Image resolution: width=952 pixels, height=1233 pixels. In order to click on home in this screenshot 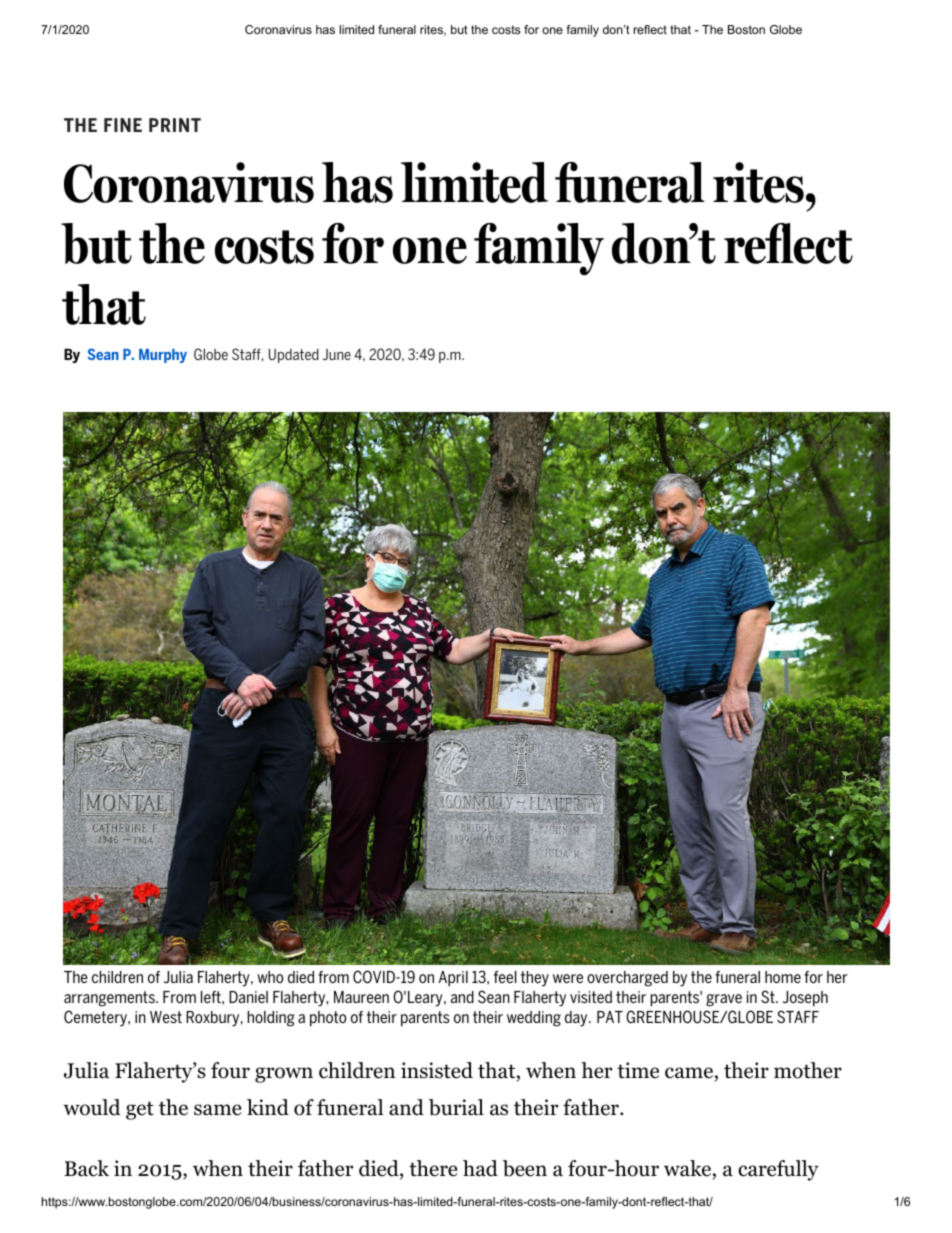, I will do `click(783, 977)`.
